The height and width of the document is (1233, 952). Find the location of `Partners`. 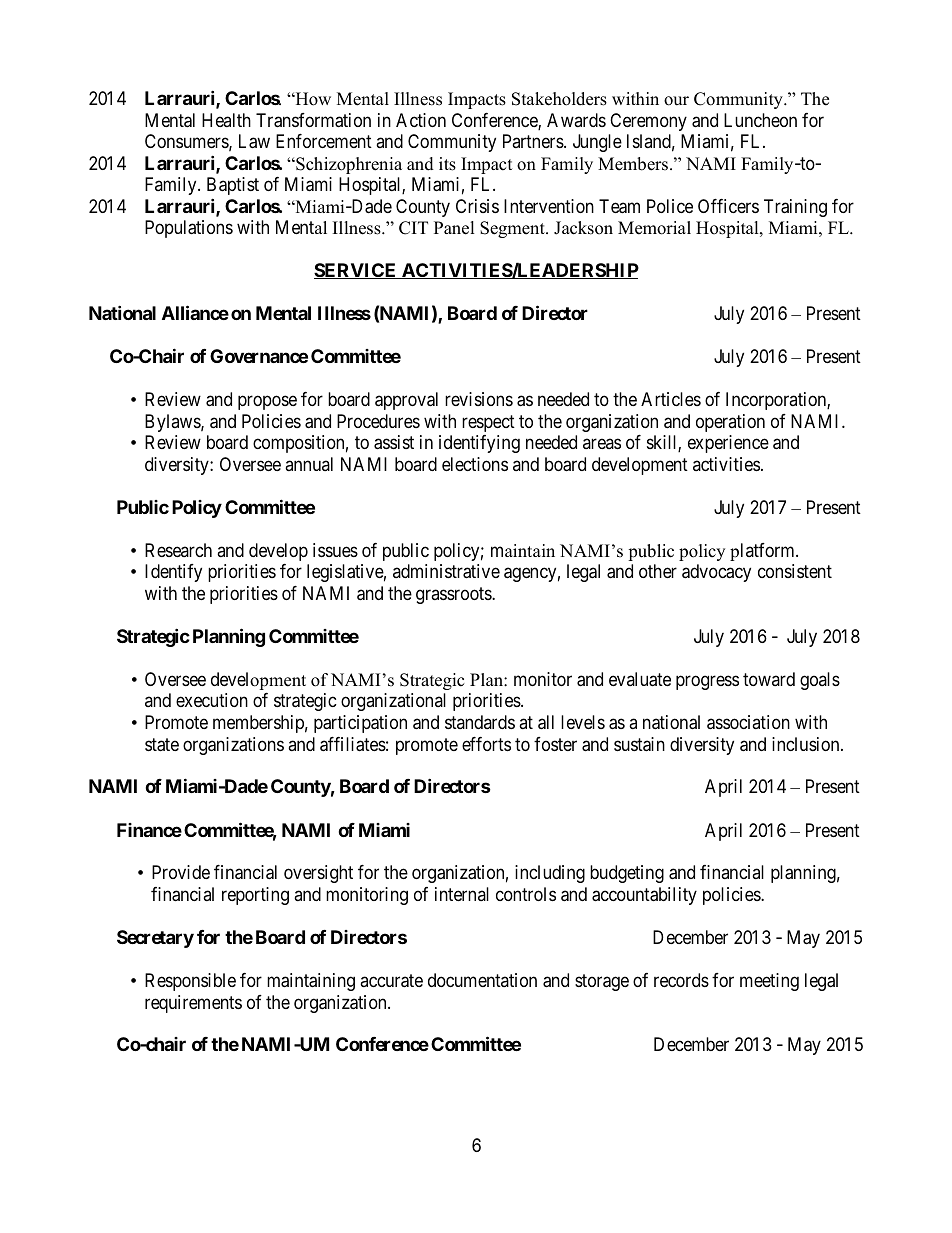

Partners is located at coordinates (534, 141).
